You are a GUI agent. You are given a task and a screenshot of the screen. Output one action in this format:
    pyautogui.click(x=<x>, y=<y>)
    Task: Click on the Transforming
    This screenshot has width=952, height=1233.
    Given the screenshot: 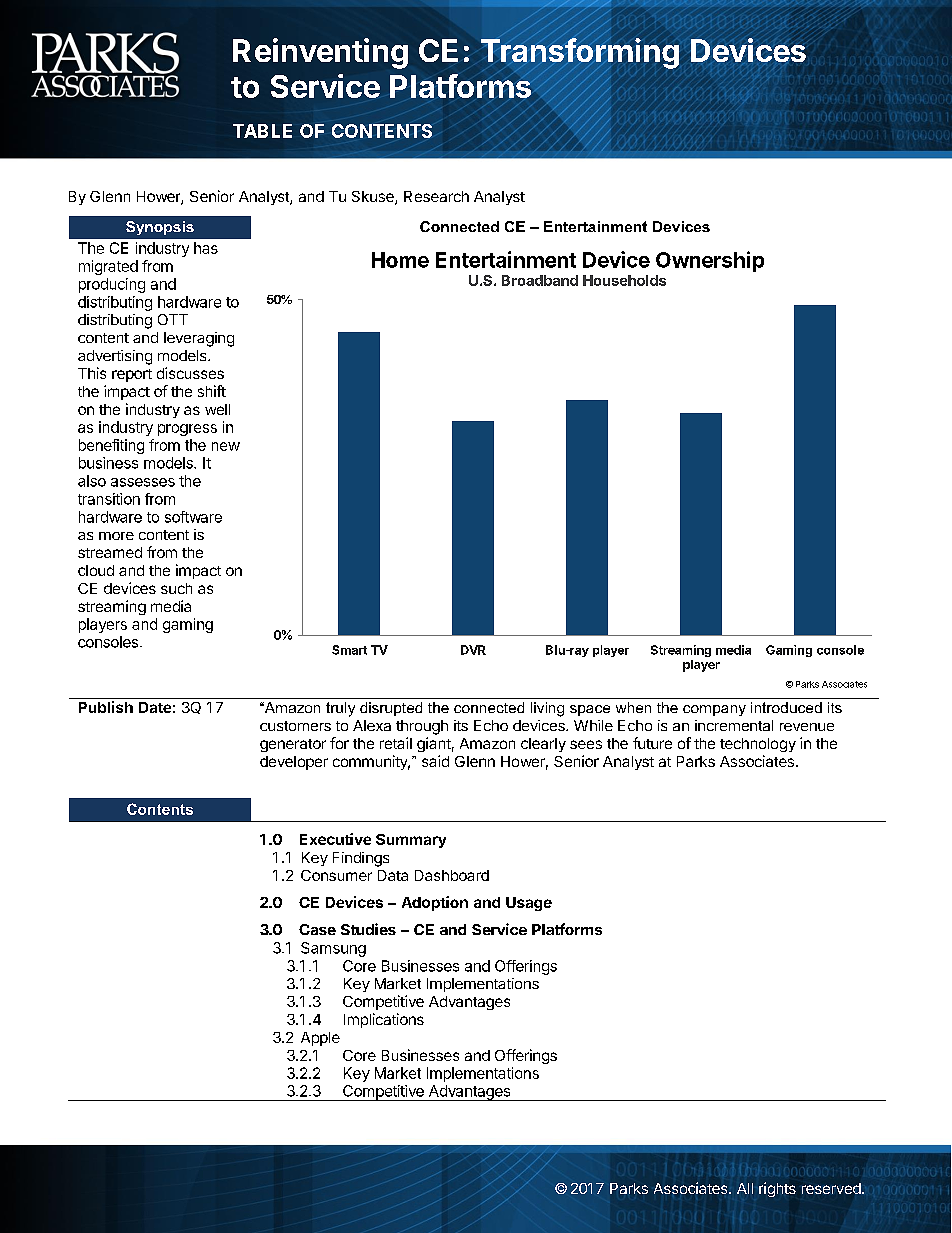 What is the action you would take?
    pyautogui.click(x=580, y=53)
